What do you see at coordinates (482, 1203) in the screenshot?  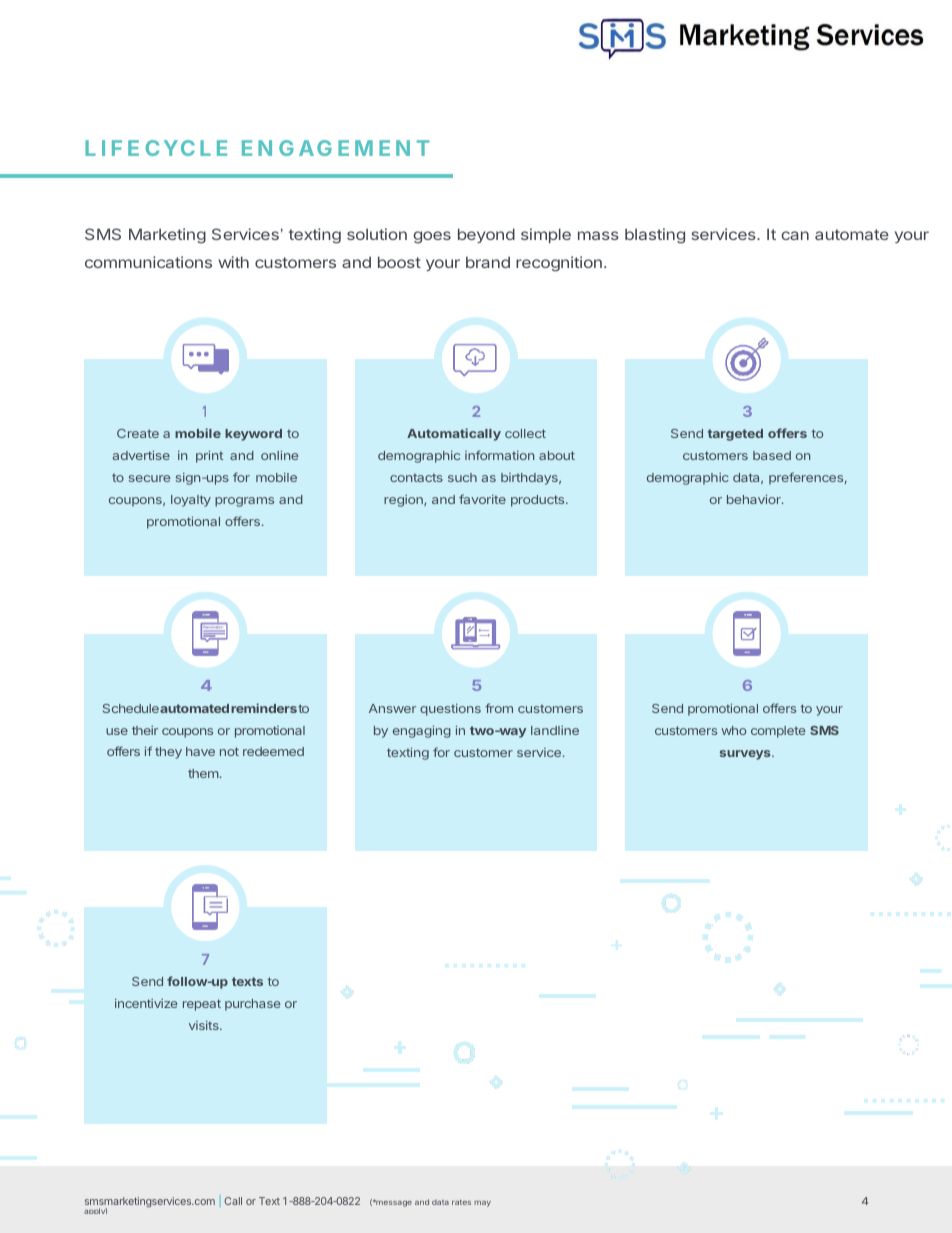 I see `may` at bounding box center [482, 1203].
